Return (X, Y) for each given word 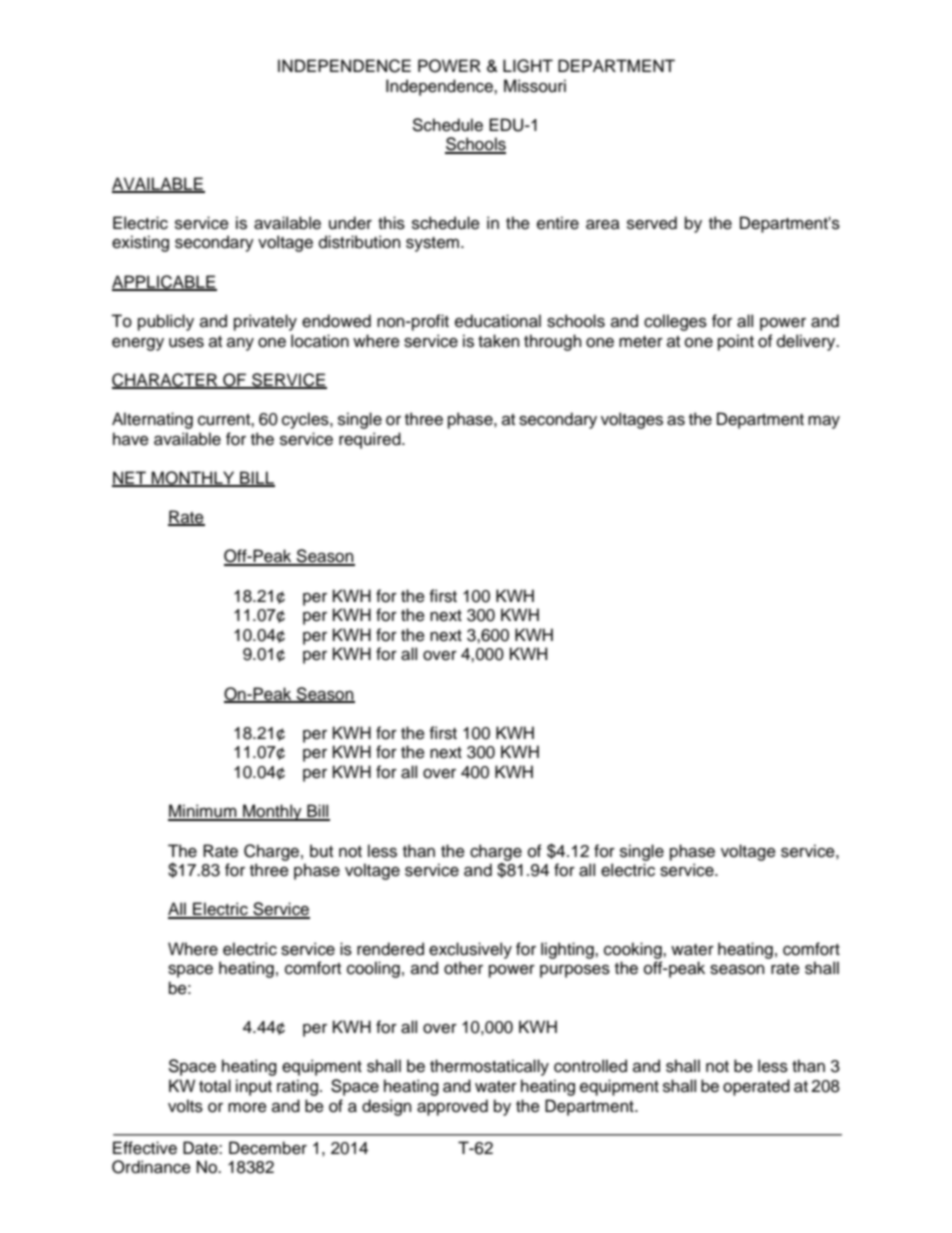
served (652, 223)
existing (140, 243)
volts (185, 1106)
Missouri (535, 86)
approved (452, 1107)
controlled (590, 1066)
